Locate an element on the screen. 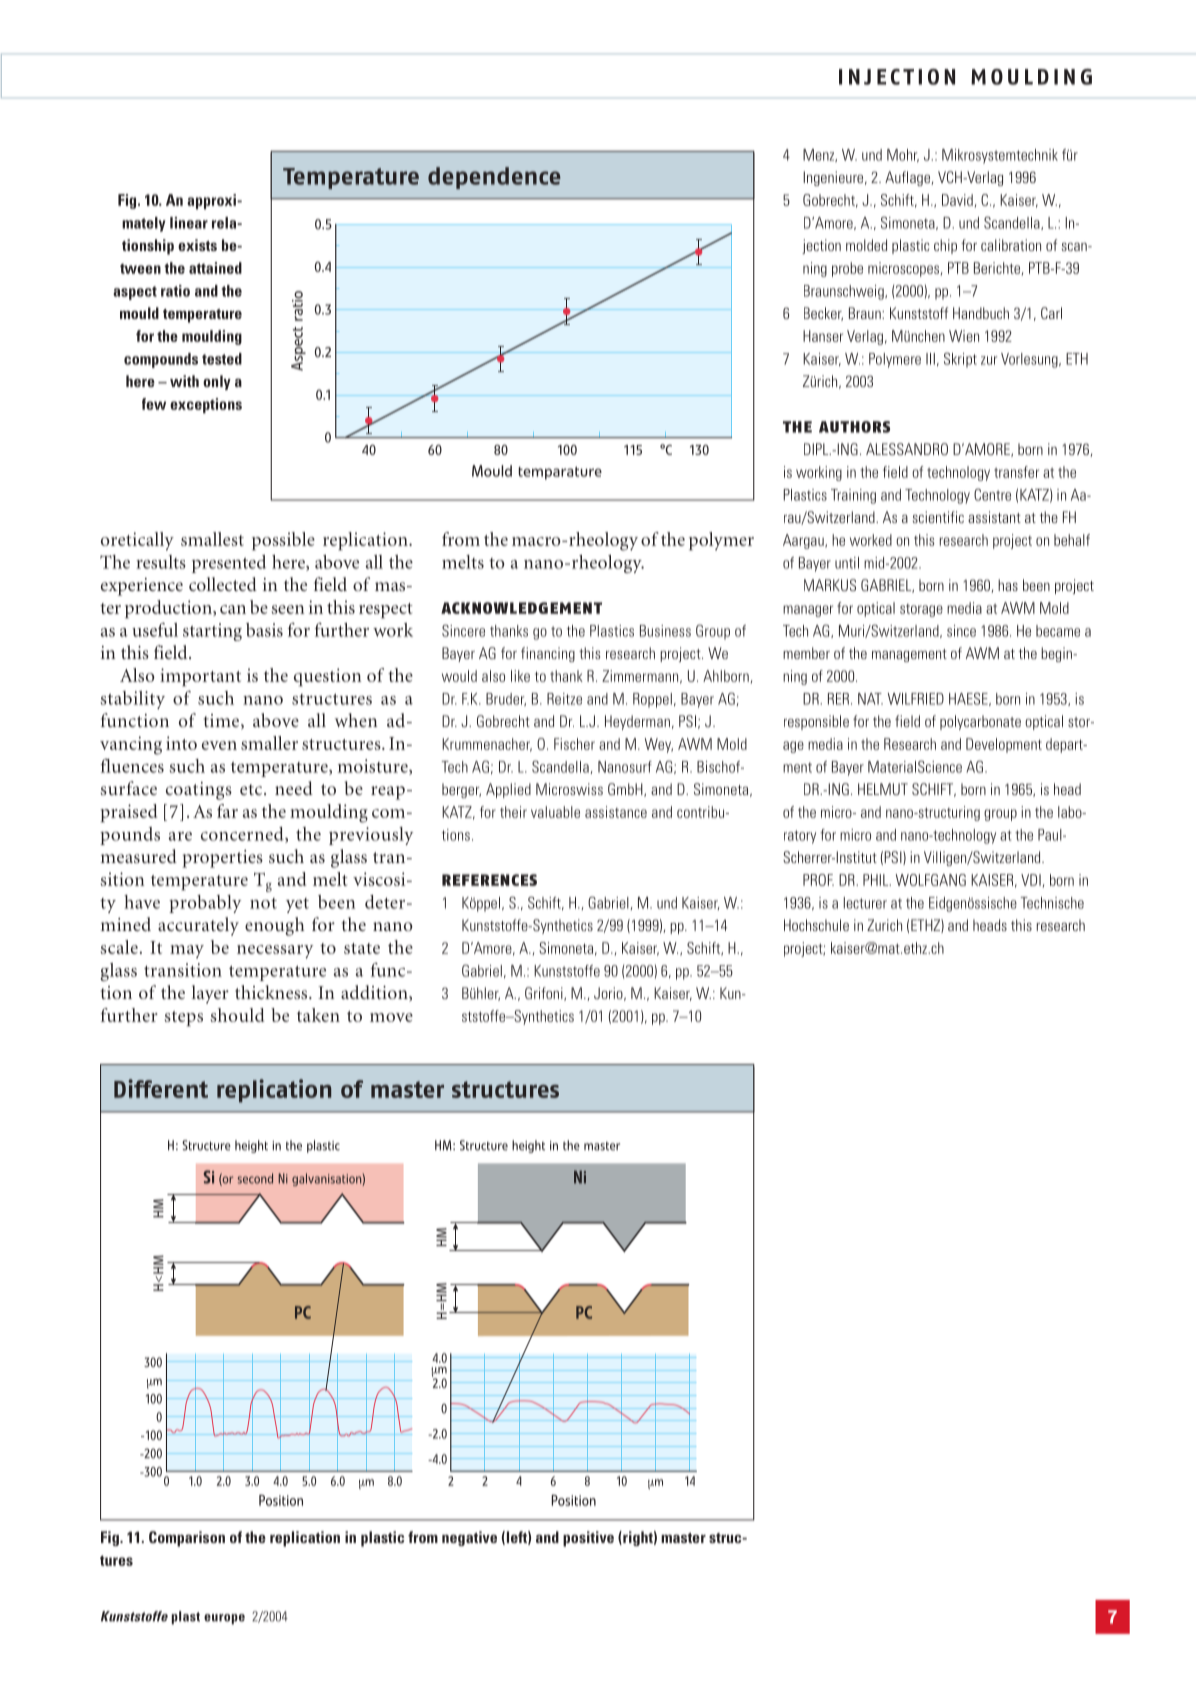 This screenshot has width=1196, height=1689. WOLFGANG is located at coordinates (931, 880).
